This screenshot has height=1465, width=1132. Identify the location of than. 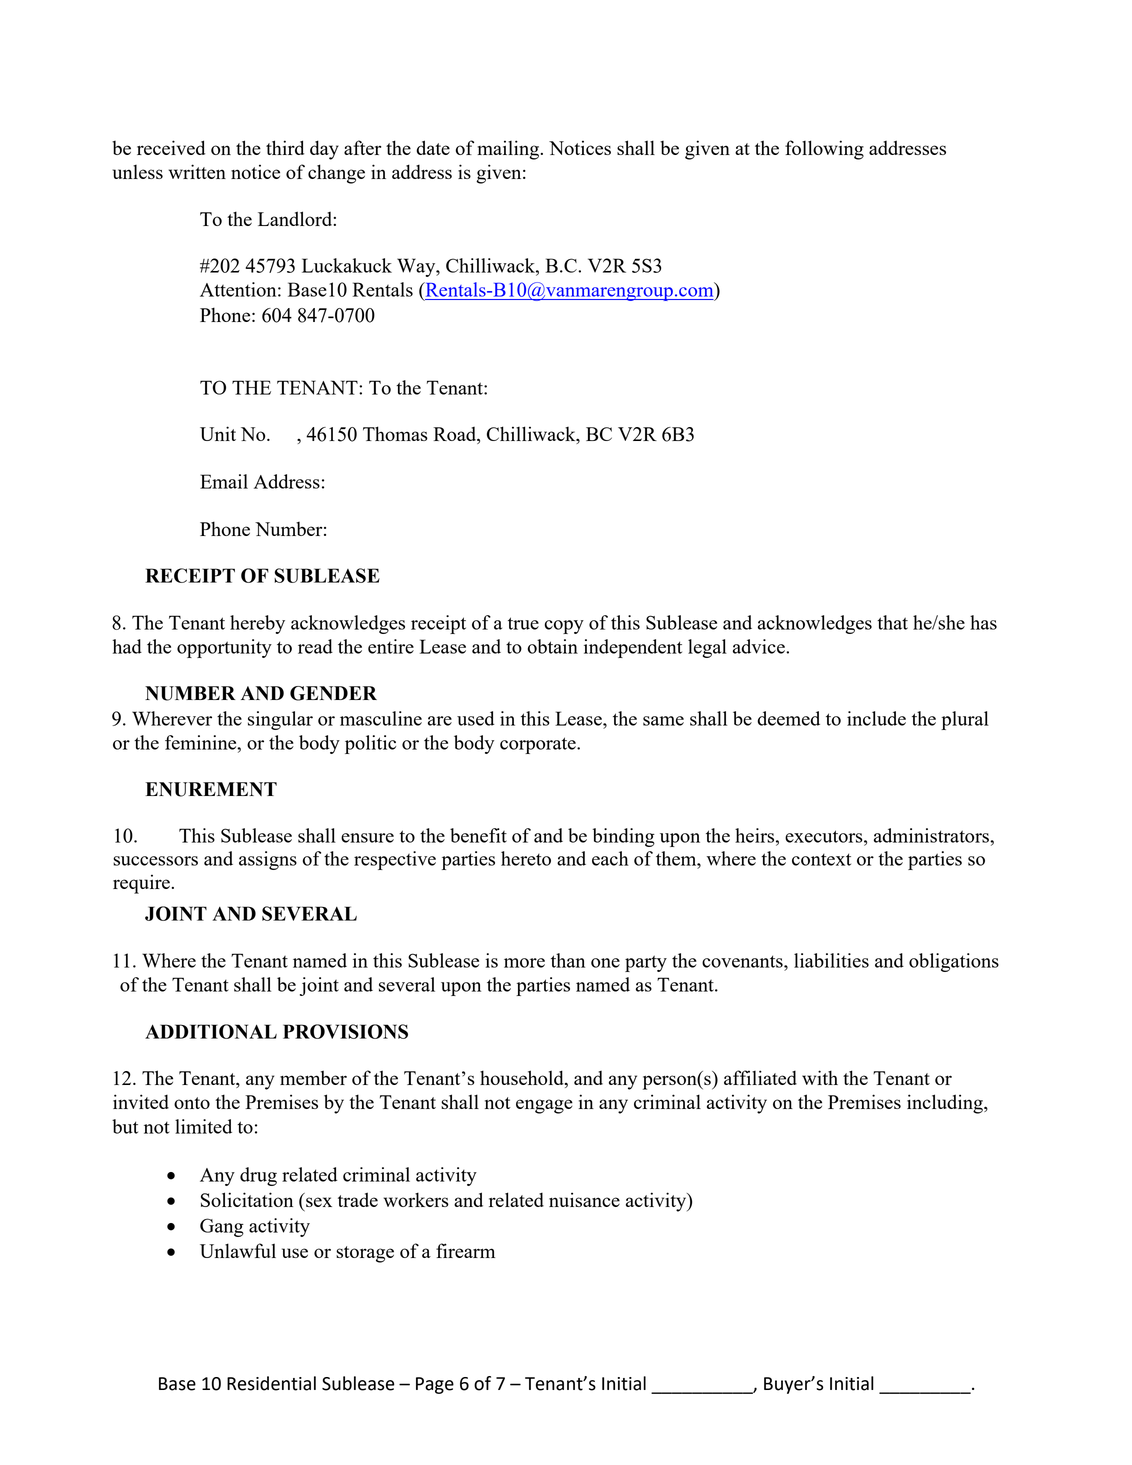
(568, 960).
